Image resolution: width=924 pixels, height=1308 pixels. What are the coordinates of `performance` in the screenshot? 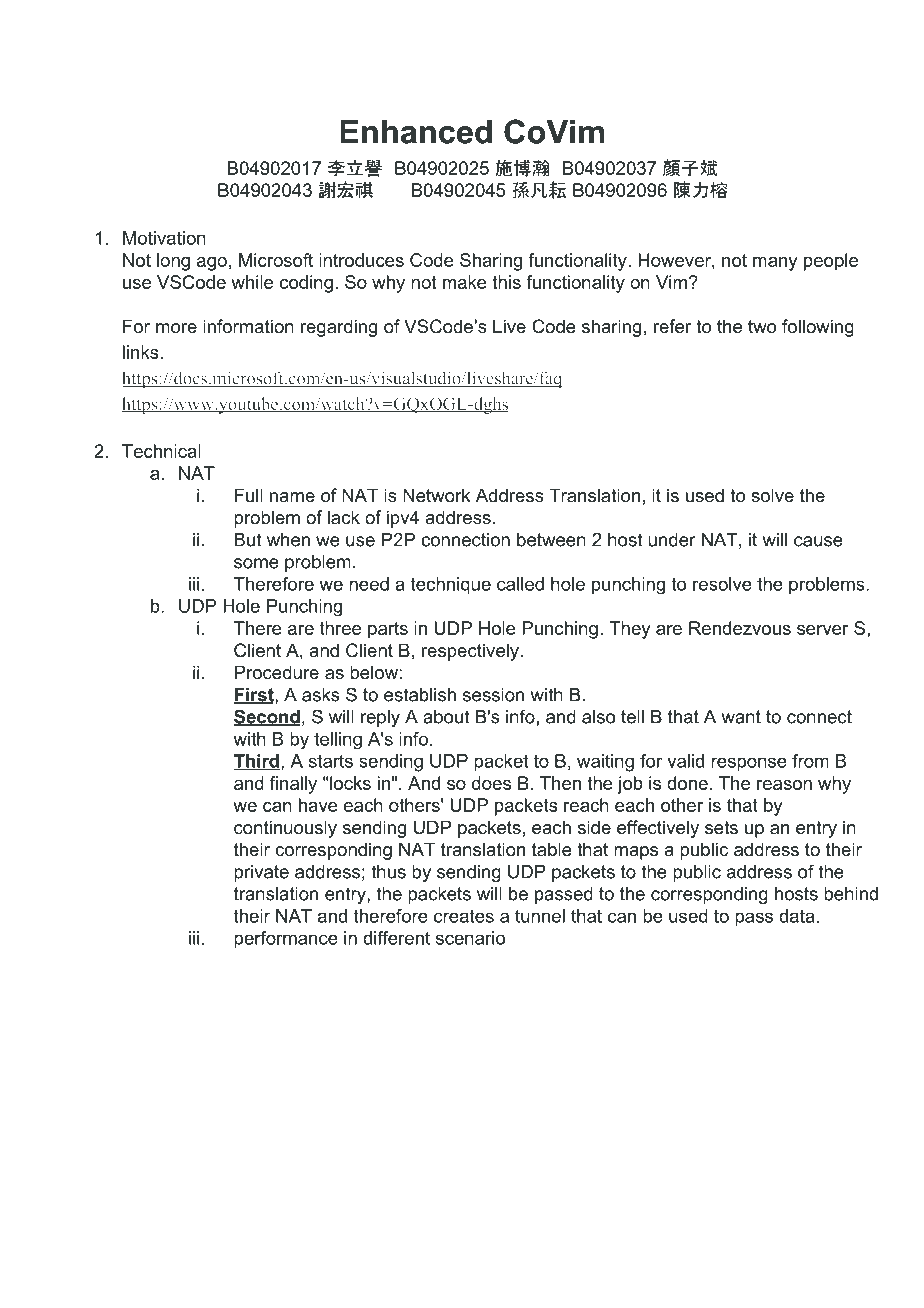 It's located at (286, 940).
